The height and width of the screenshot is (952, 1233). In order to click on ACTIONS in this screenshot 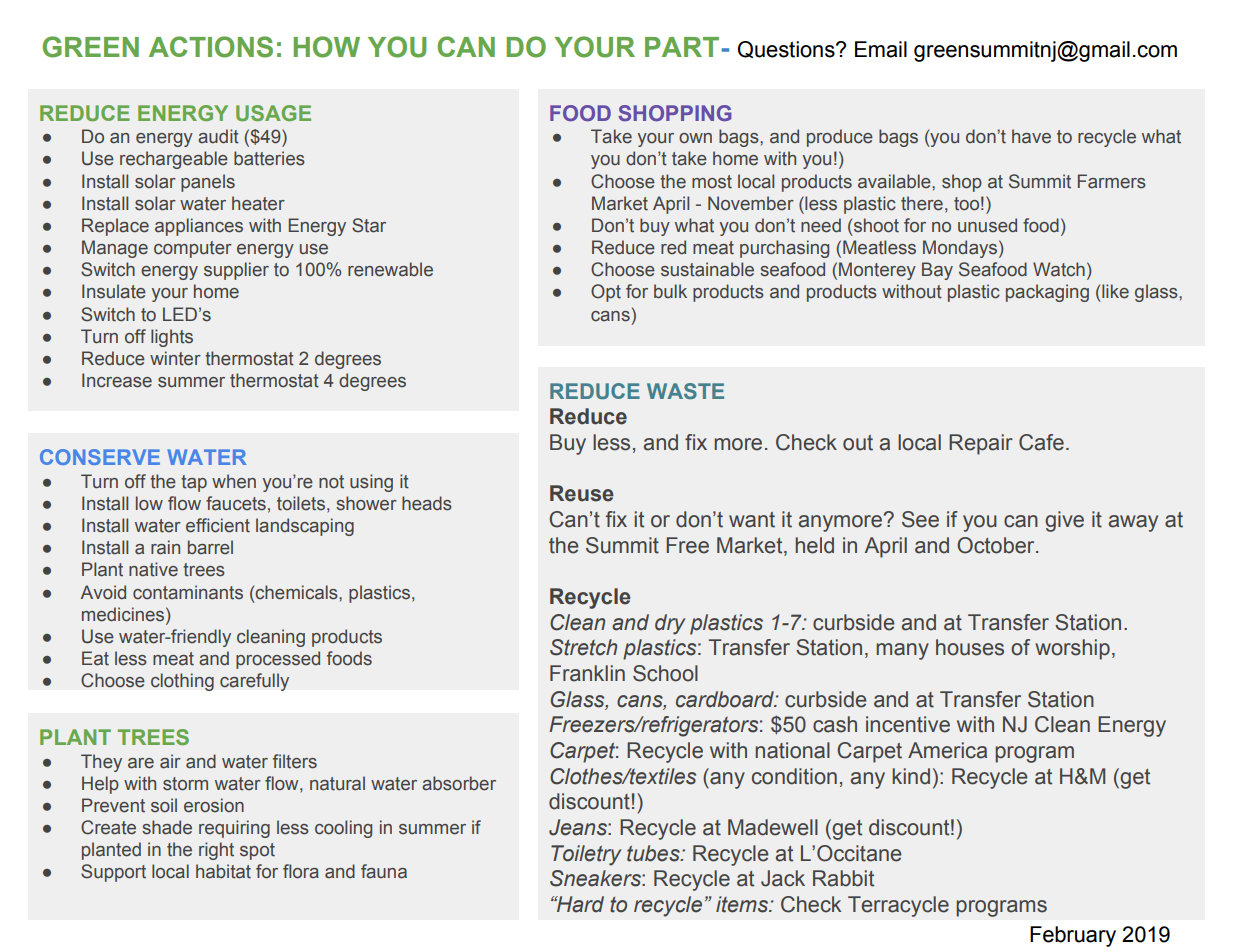, I will do `click(211, 47)`.
